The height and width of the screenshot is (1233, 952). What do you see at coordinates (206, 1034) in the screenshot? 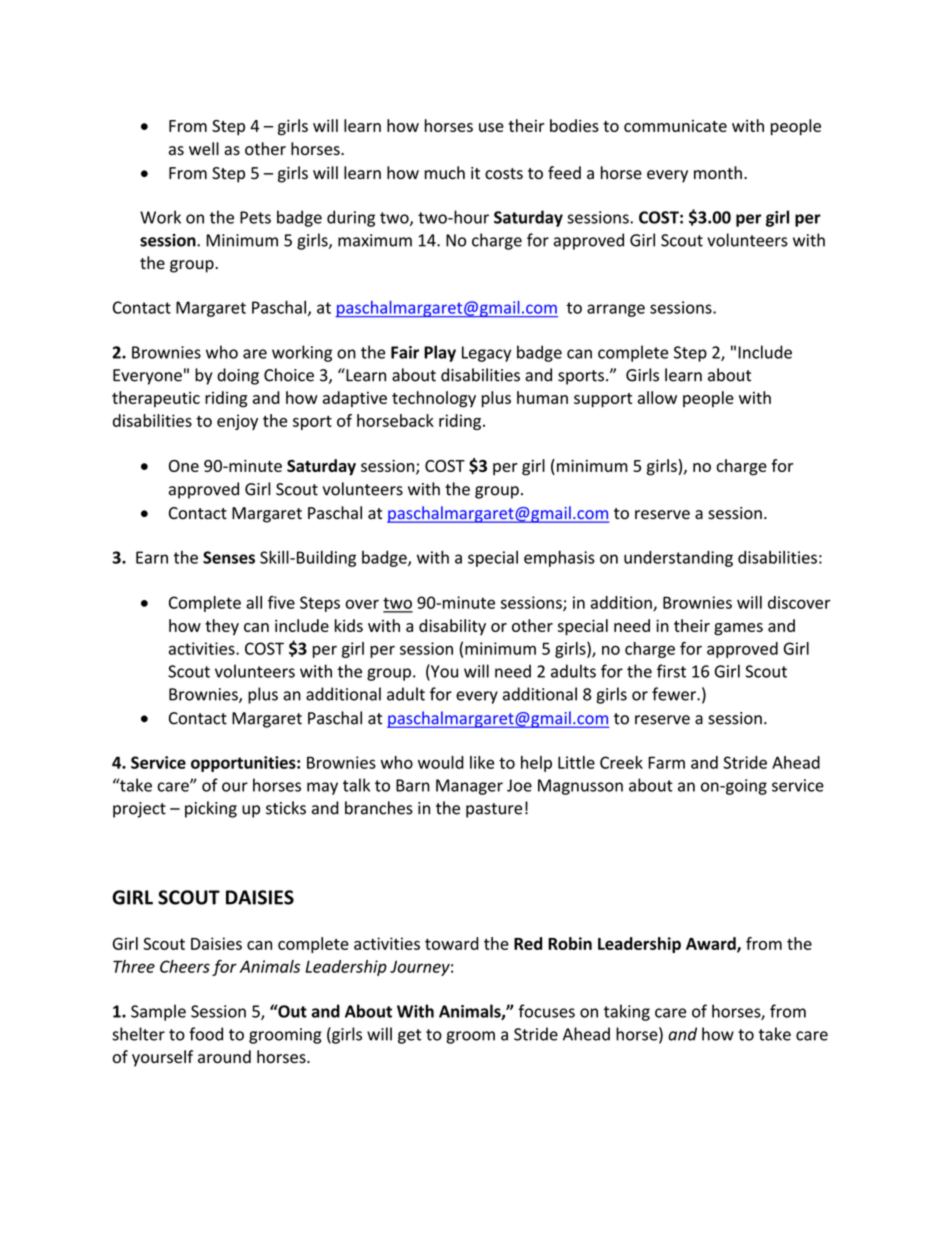
I see `food` at bounding box center [206, 1034].
